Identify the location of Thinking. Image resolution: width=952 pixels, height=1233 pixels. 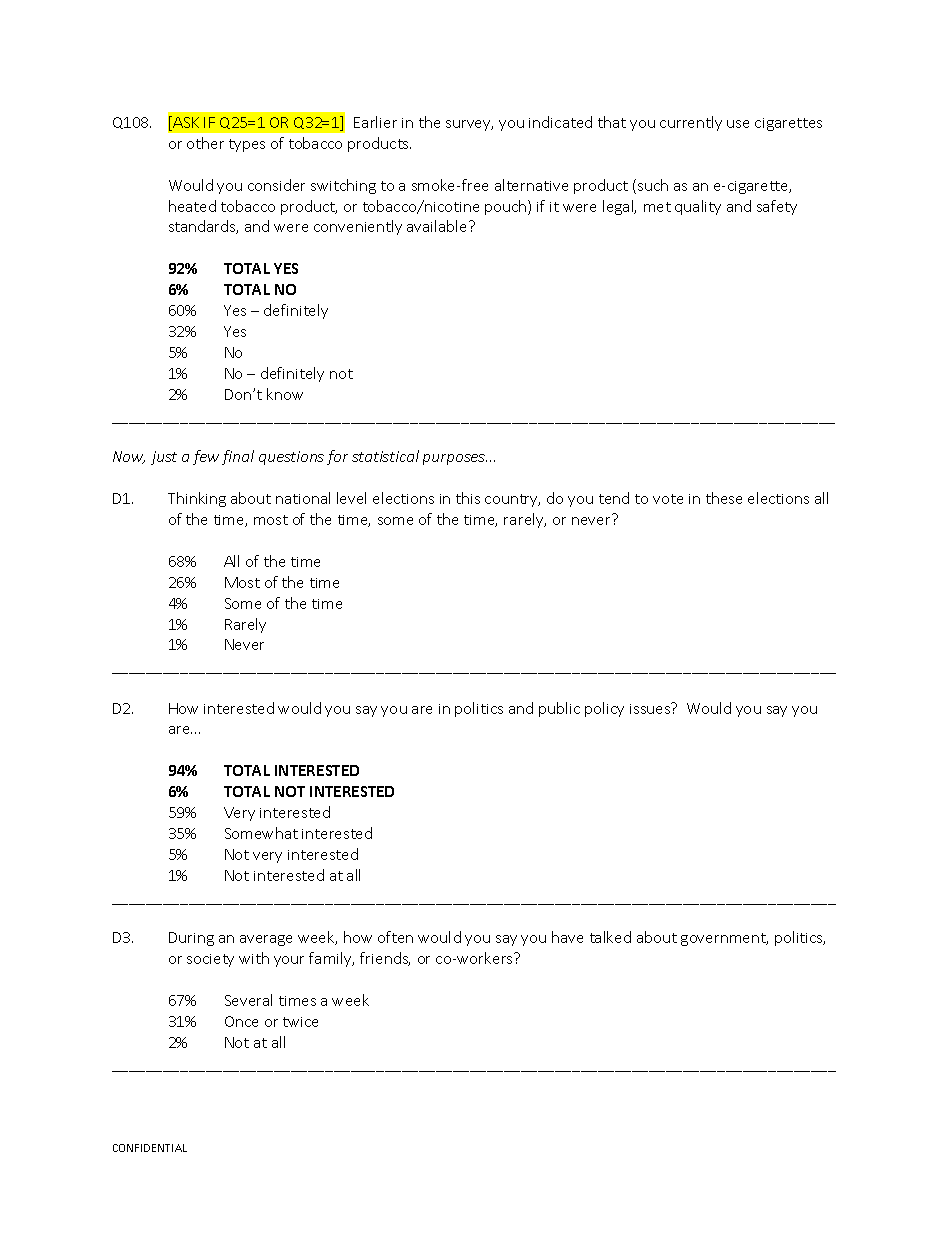
(197, 499).
